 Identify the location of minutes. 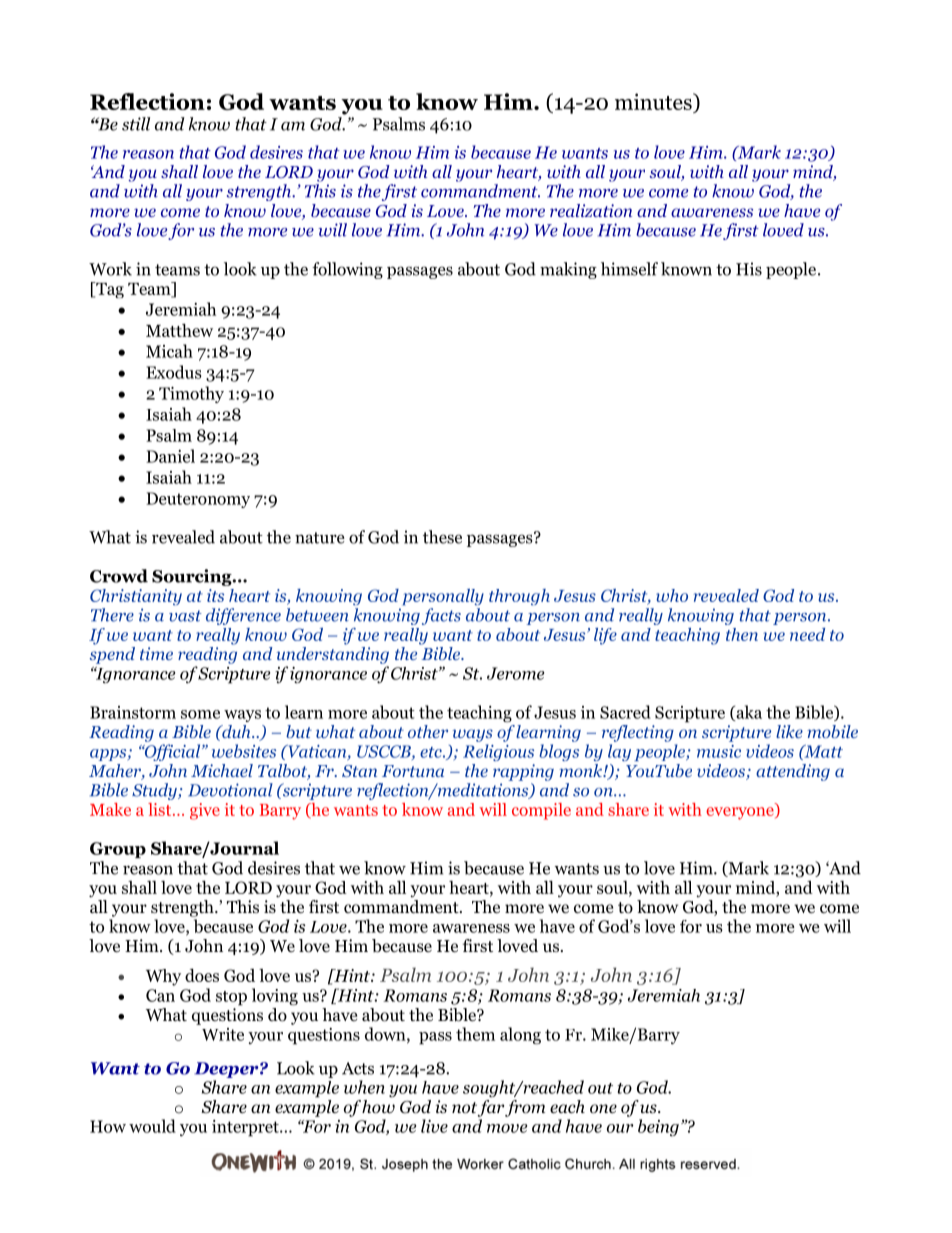
(654, 101).
